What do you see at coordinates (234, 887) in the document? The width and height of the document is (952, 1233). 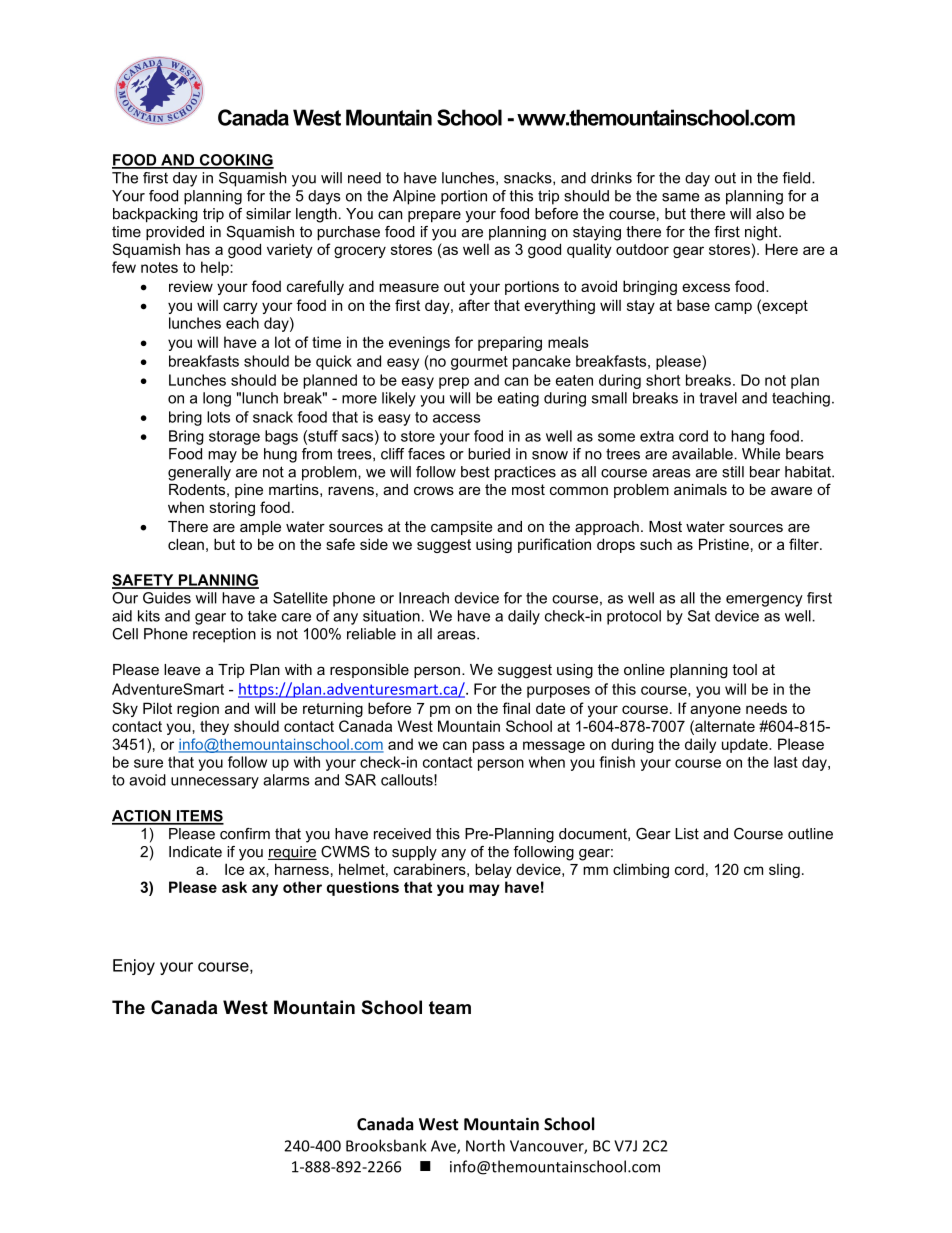 I see `ask` at bounding box center [234, 887].
